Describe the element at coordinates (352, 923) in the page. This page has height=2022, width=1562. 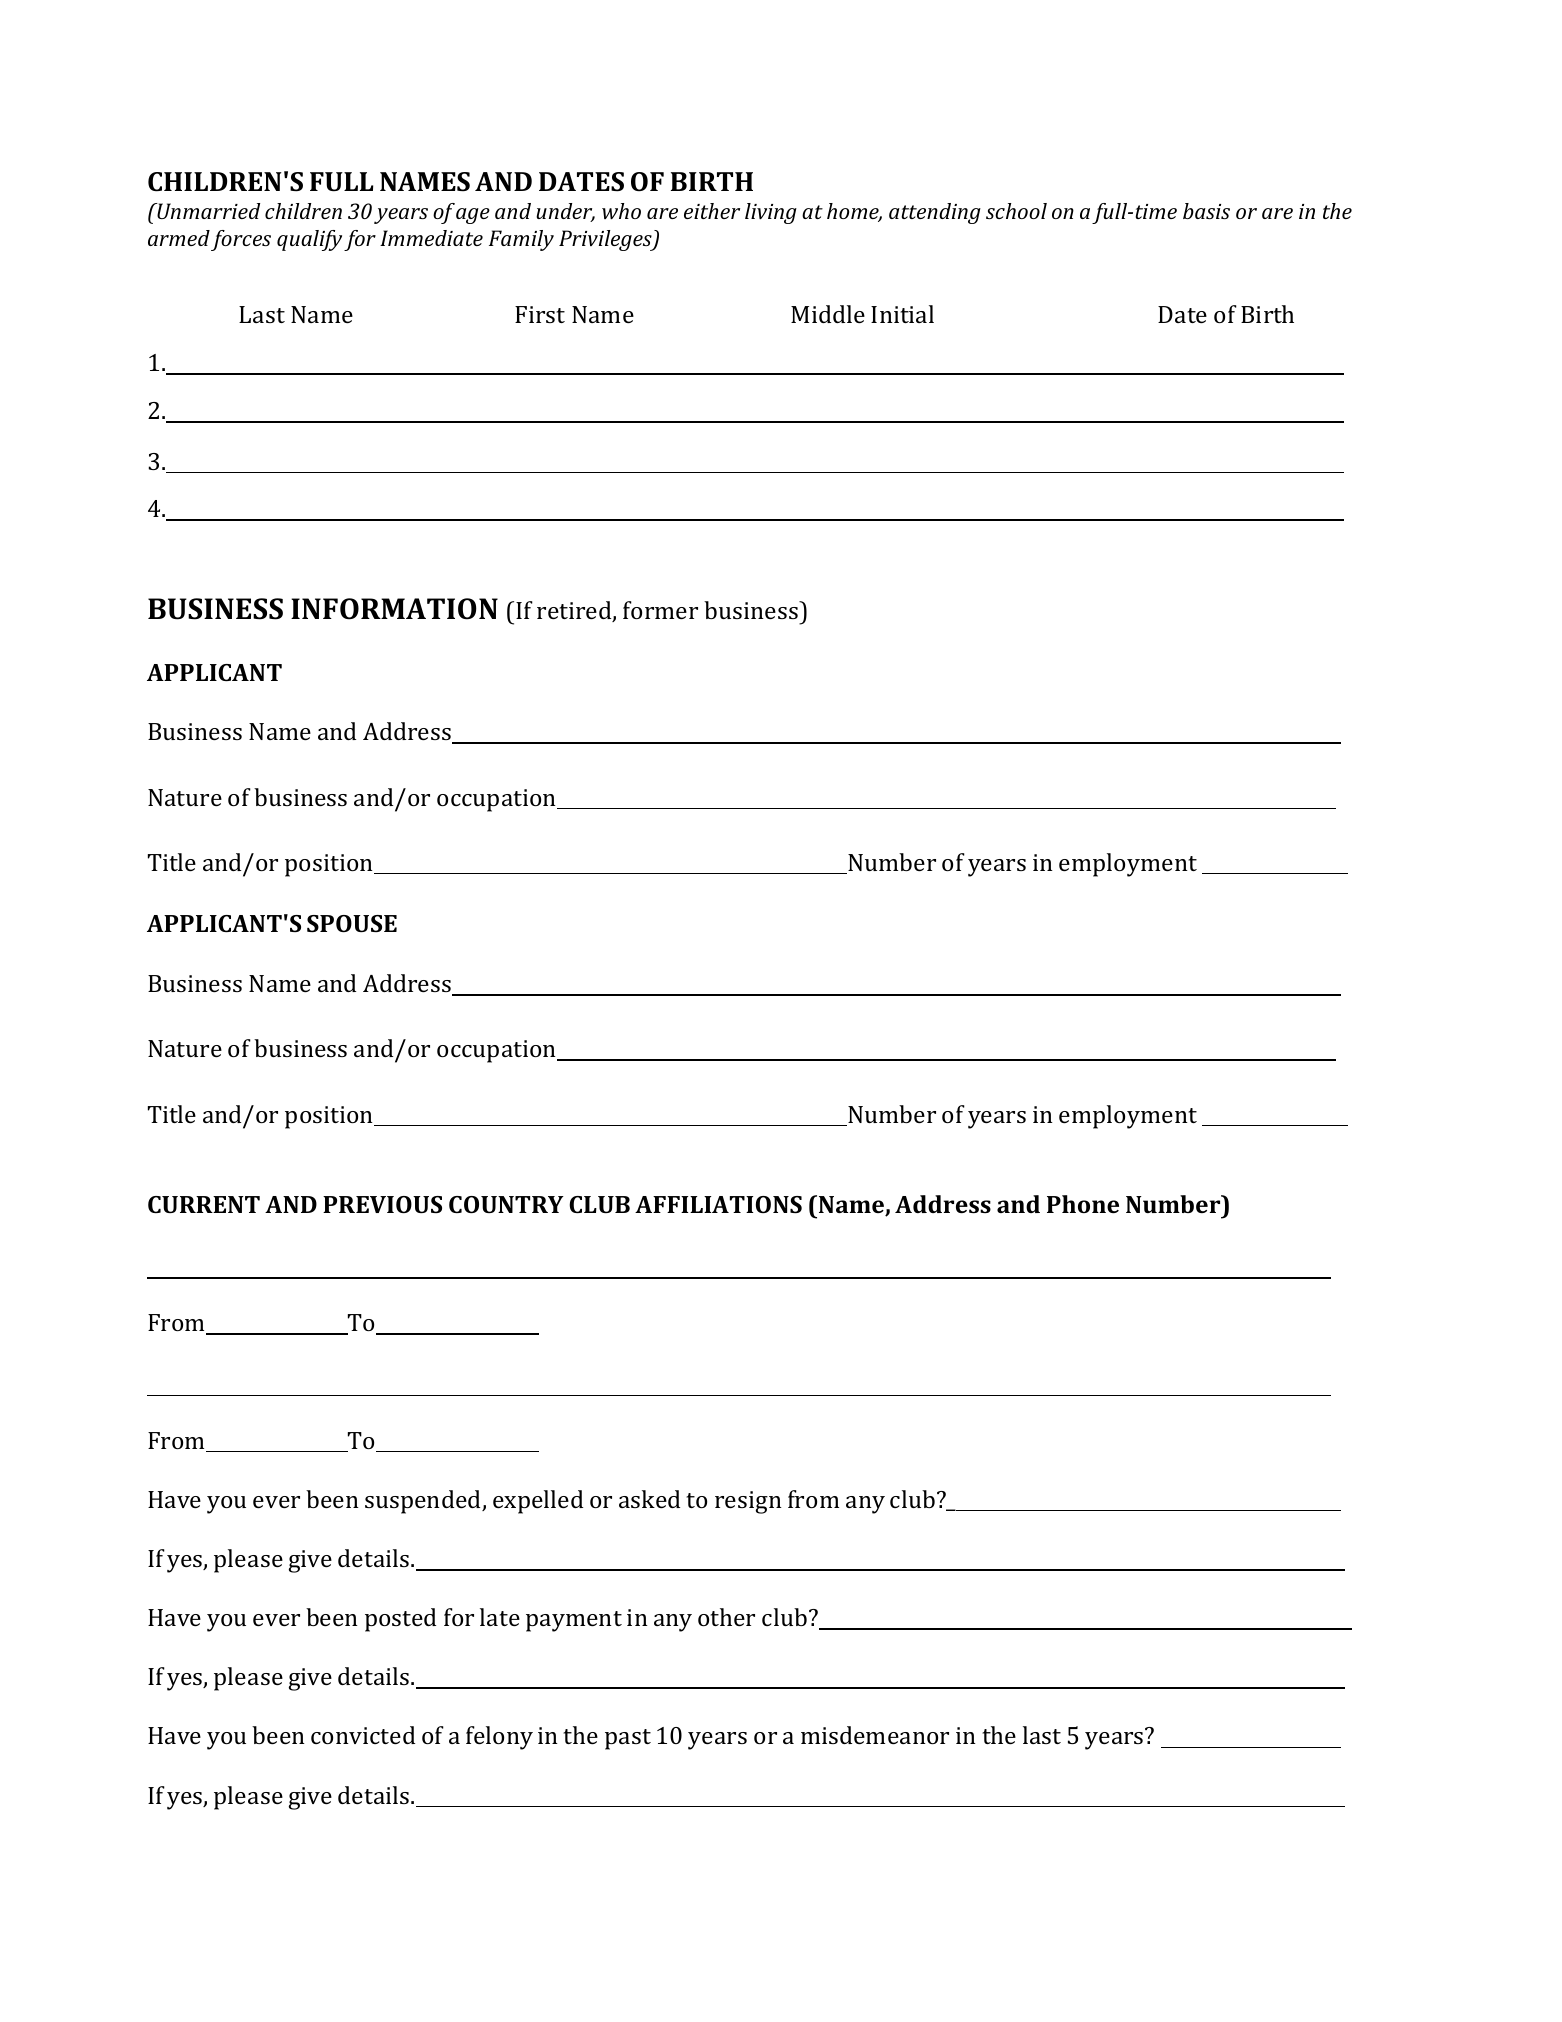
I see `SPOUSE` at that location.
